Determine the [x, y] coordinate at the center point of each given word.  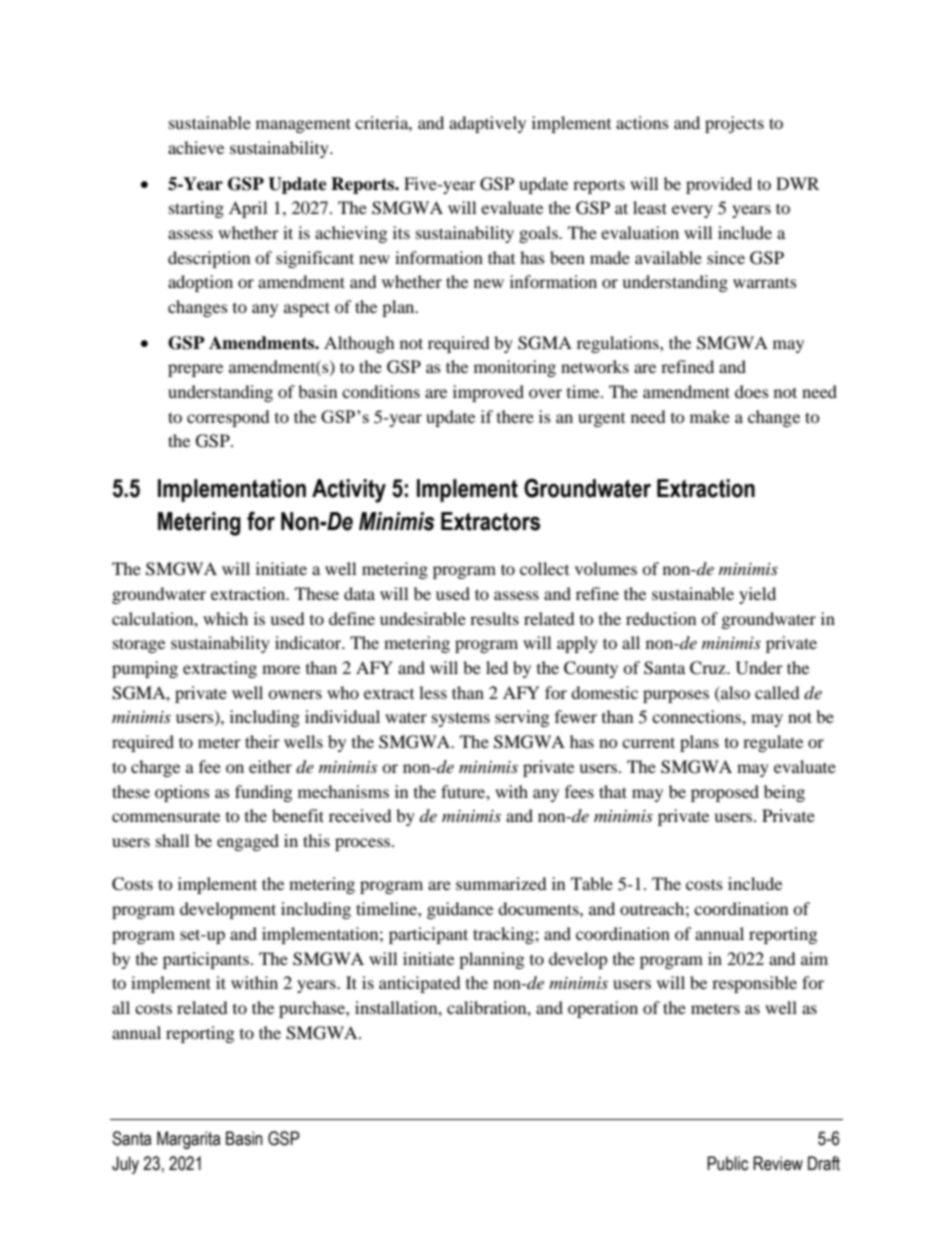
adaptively [487, 124]
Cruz [709, 668]
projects [734, 124]
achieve [196, 147]
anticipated [420, 984]
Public [727, 1163]
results [494, 618]
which [225, 618]
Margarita [188, 1140]
